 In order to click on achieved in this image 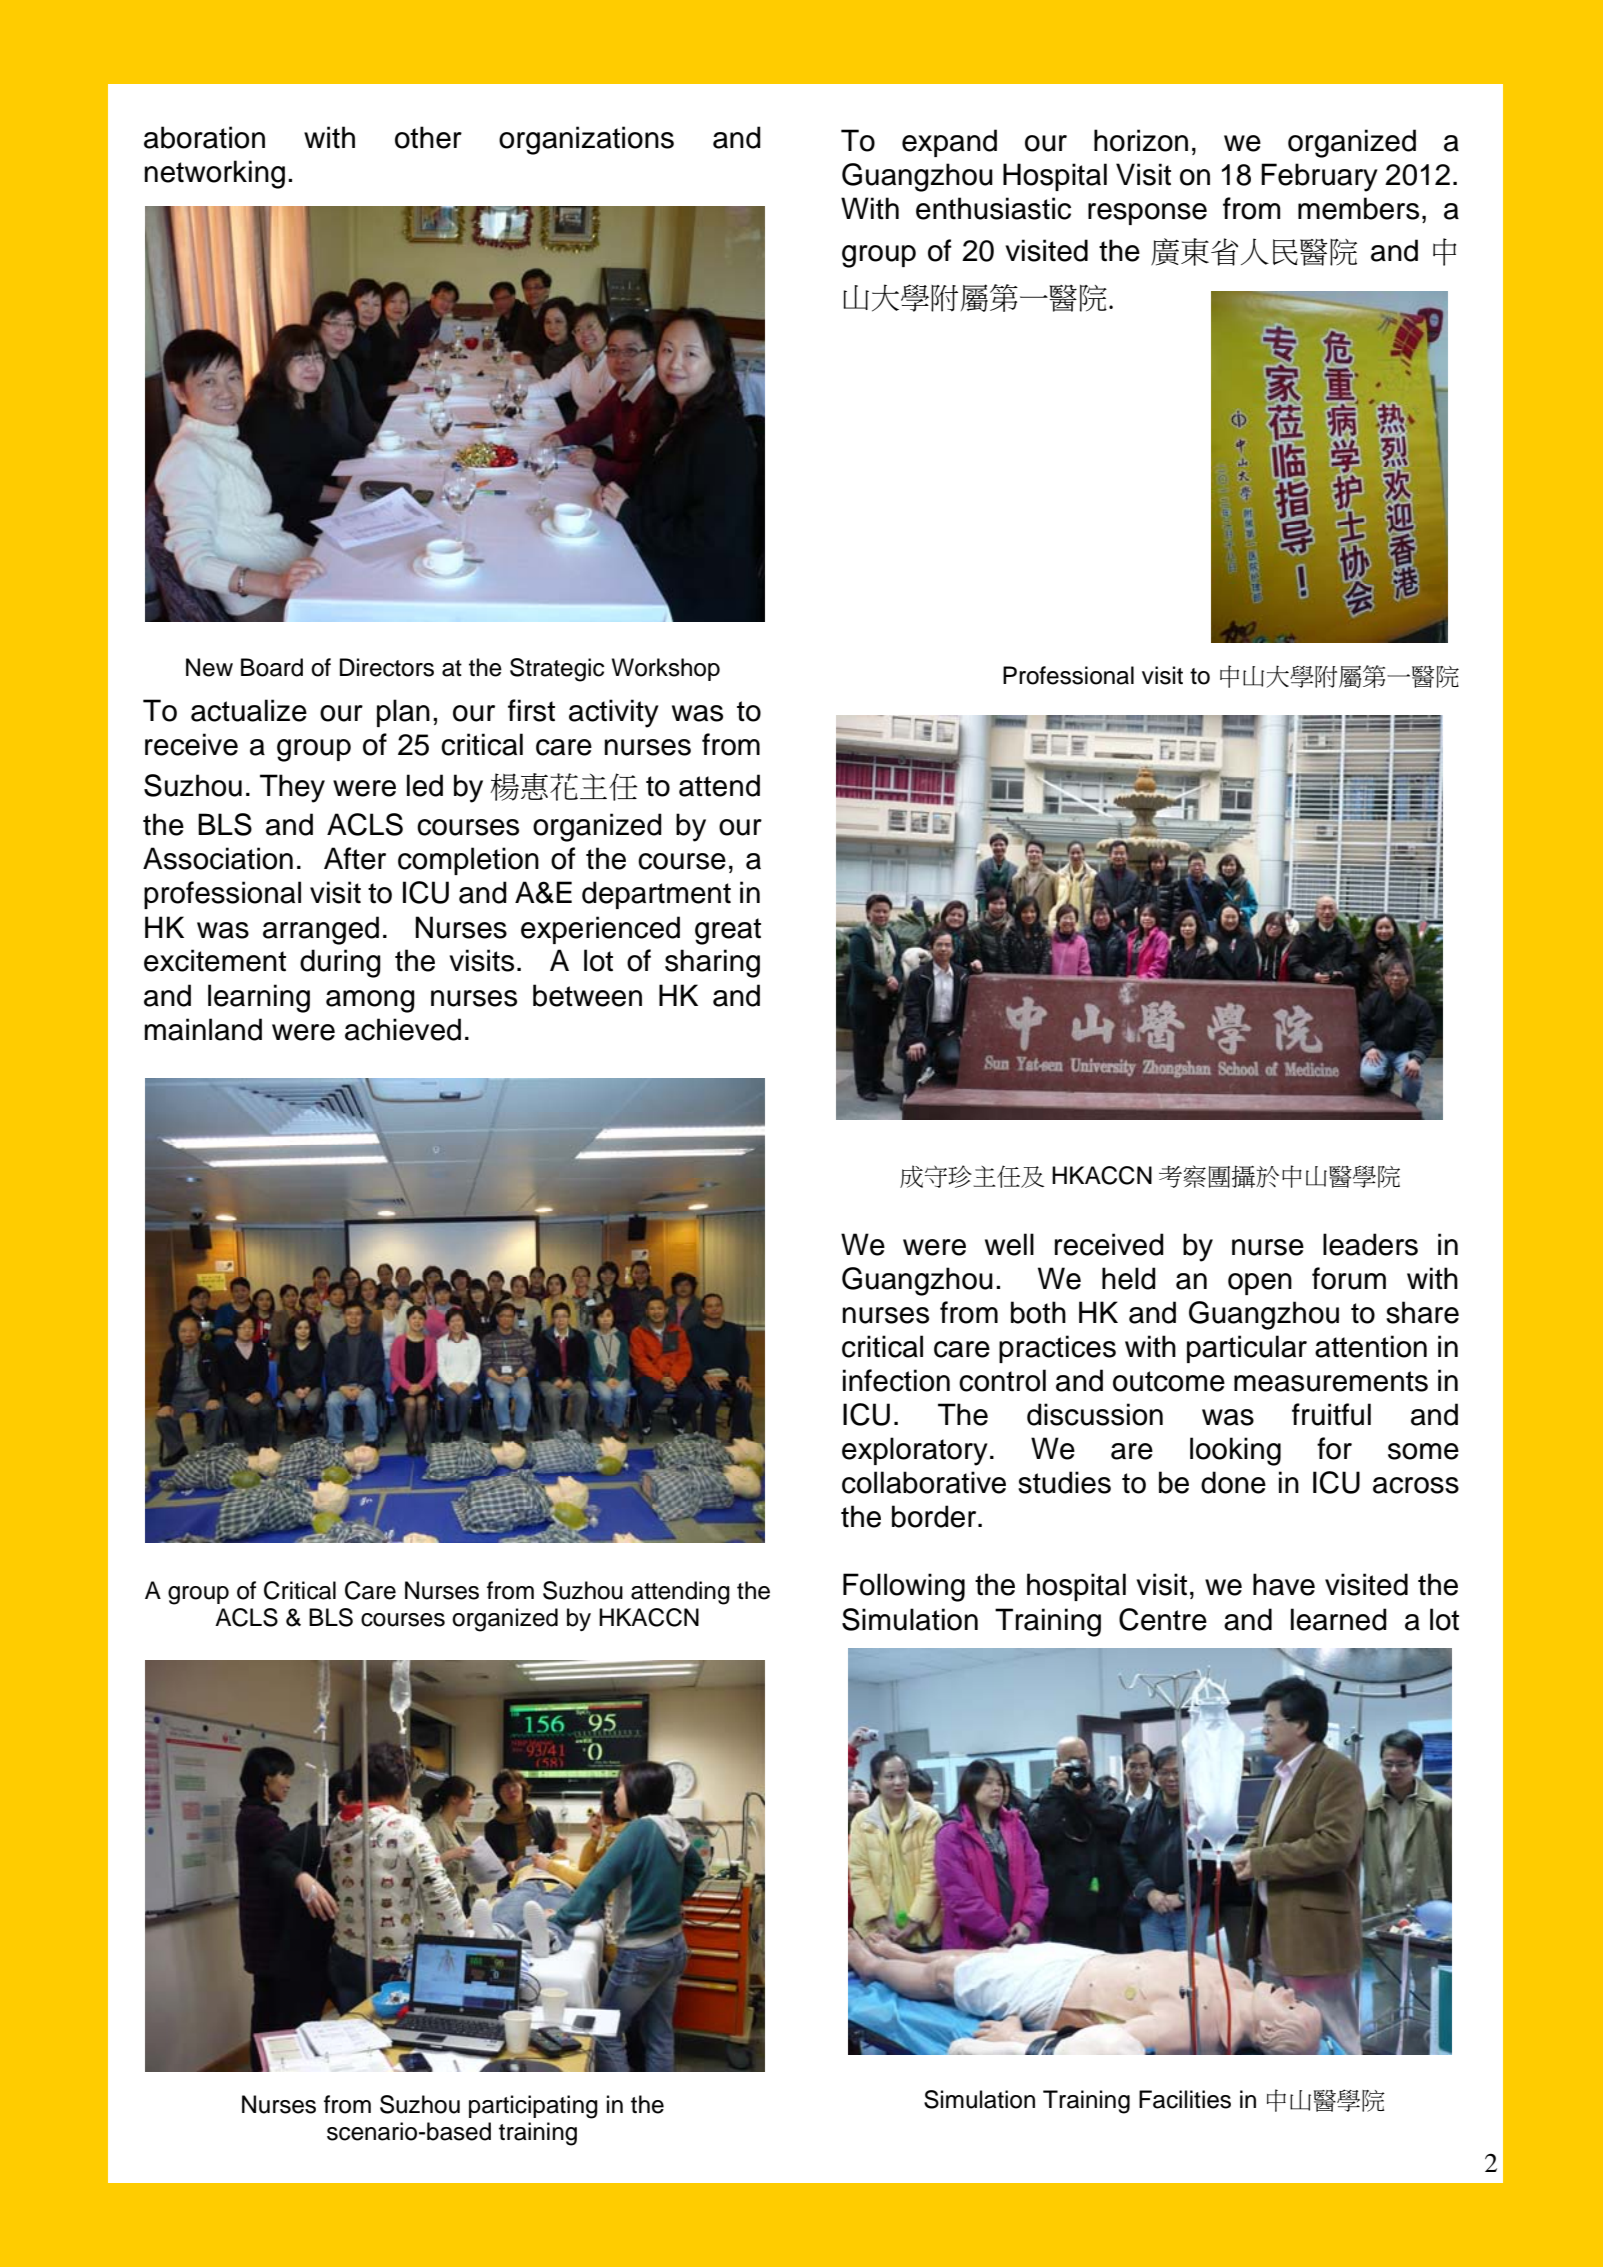, I will do `click(403, 1029)`.
